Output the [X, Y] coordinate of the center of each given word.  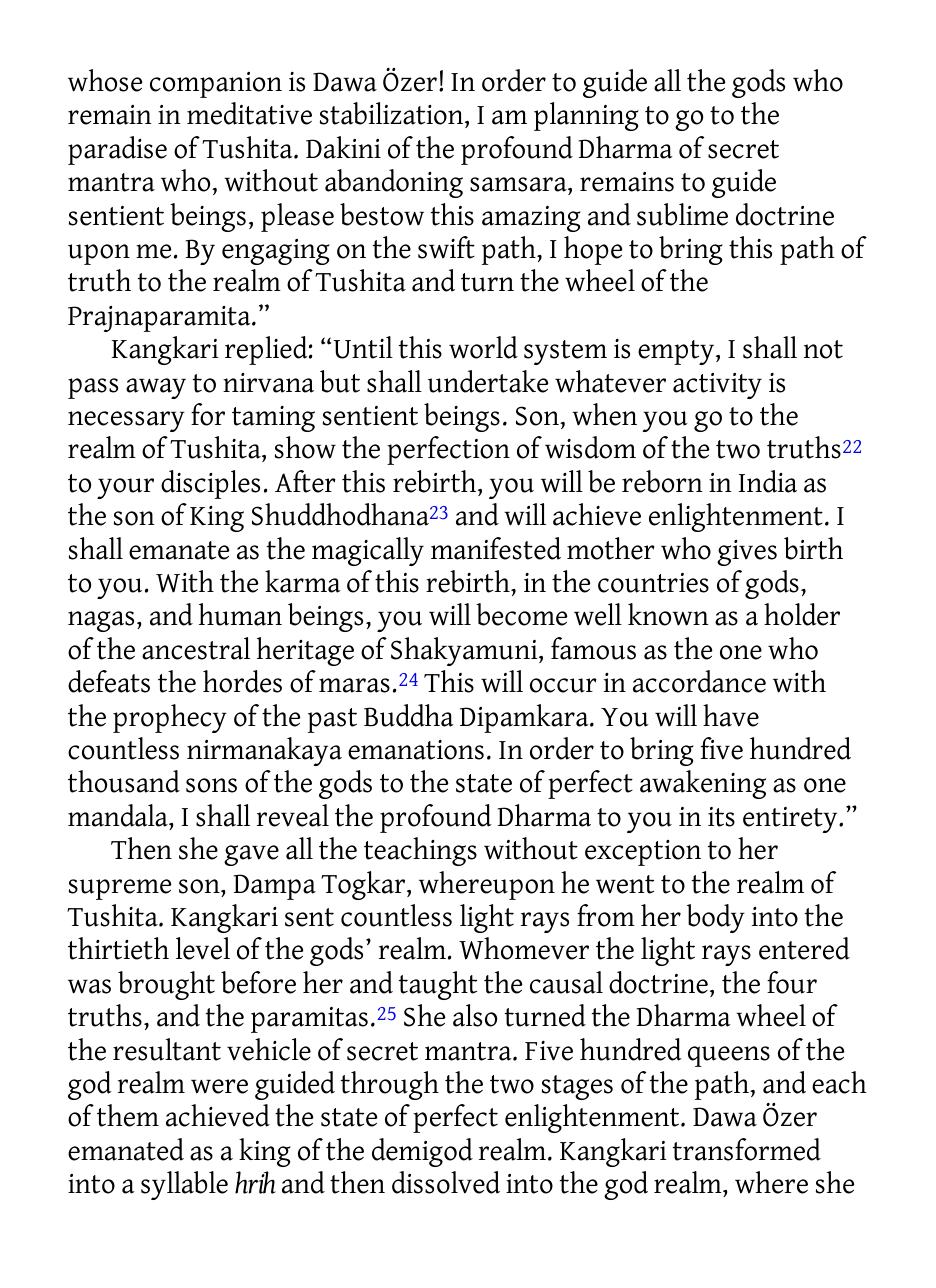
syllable [184, 1185]
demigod [422, 1152]
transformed [747, 1149]
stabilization [393, 115]
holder [802, 614]
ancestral [196, 648]
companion [216, 85]
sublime [682, 214]
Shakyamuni [465, 651]
